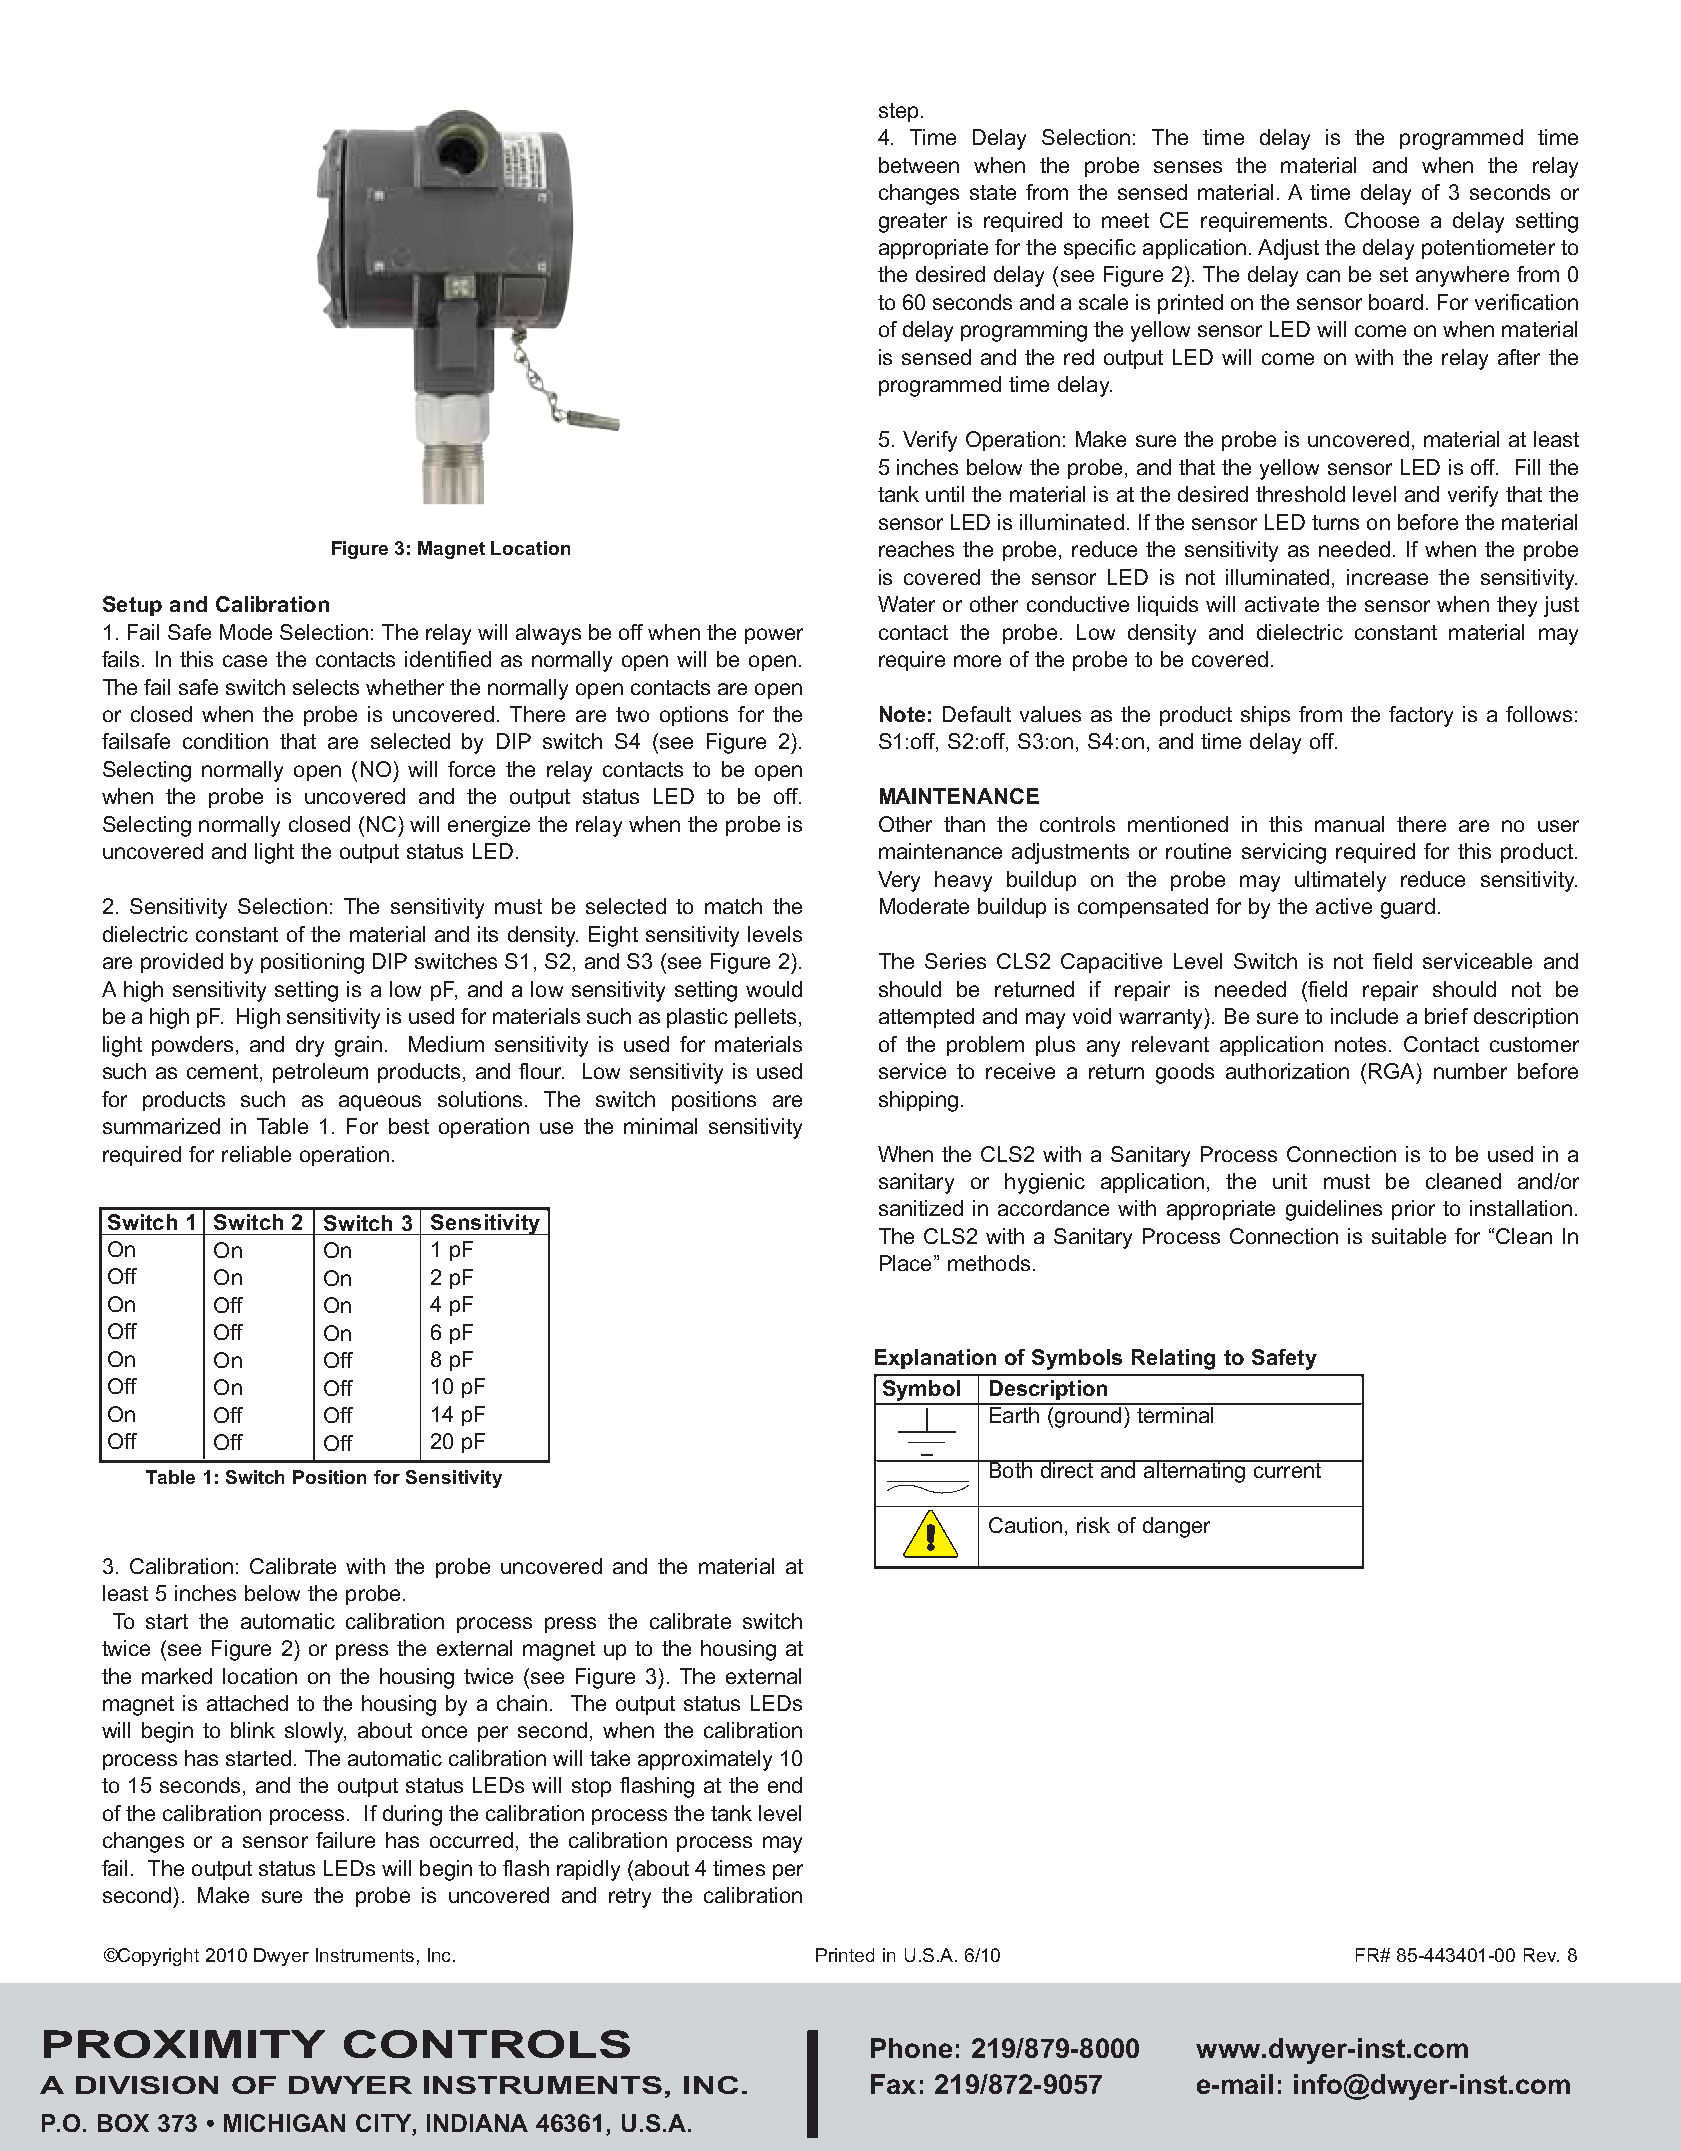 The width and height of the image is (1681, 2151). Describe the element at coordinates (919, 165) in the image. I see `between` at that location.
